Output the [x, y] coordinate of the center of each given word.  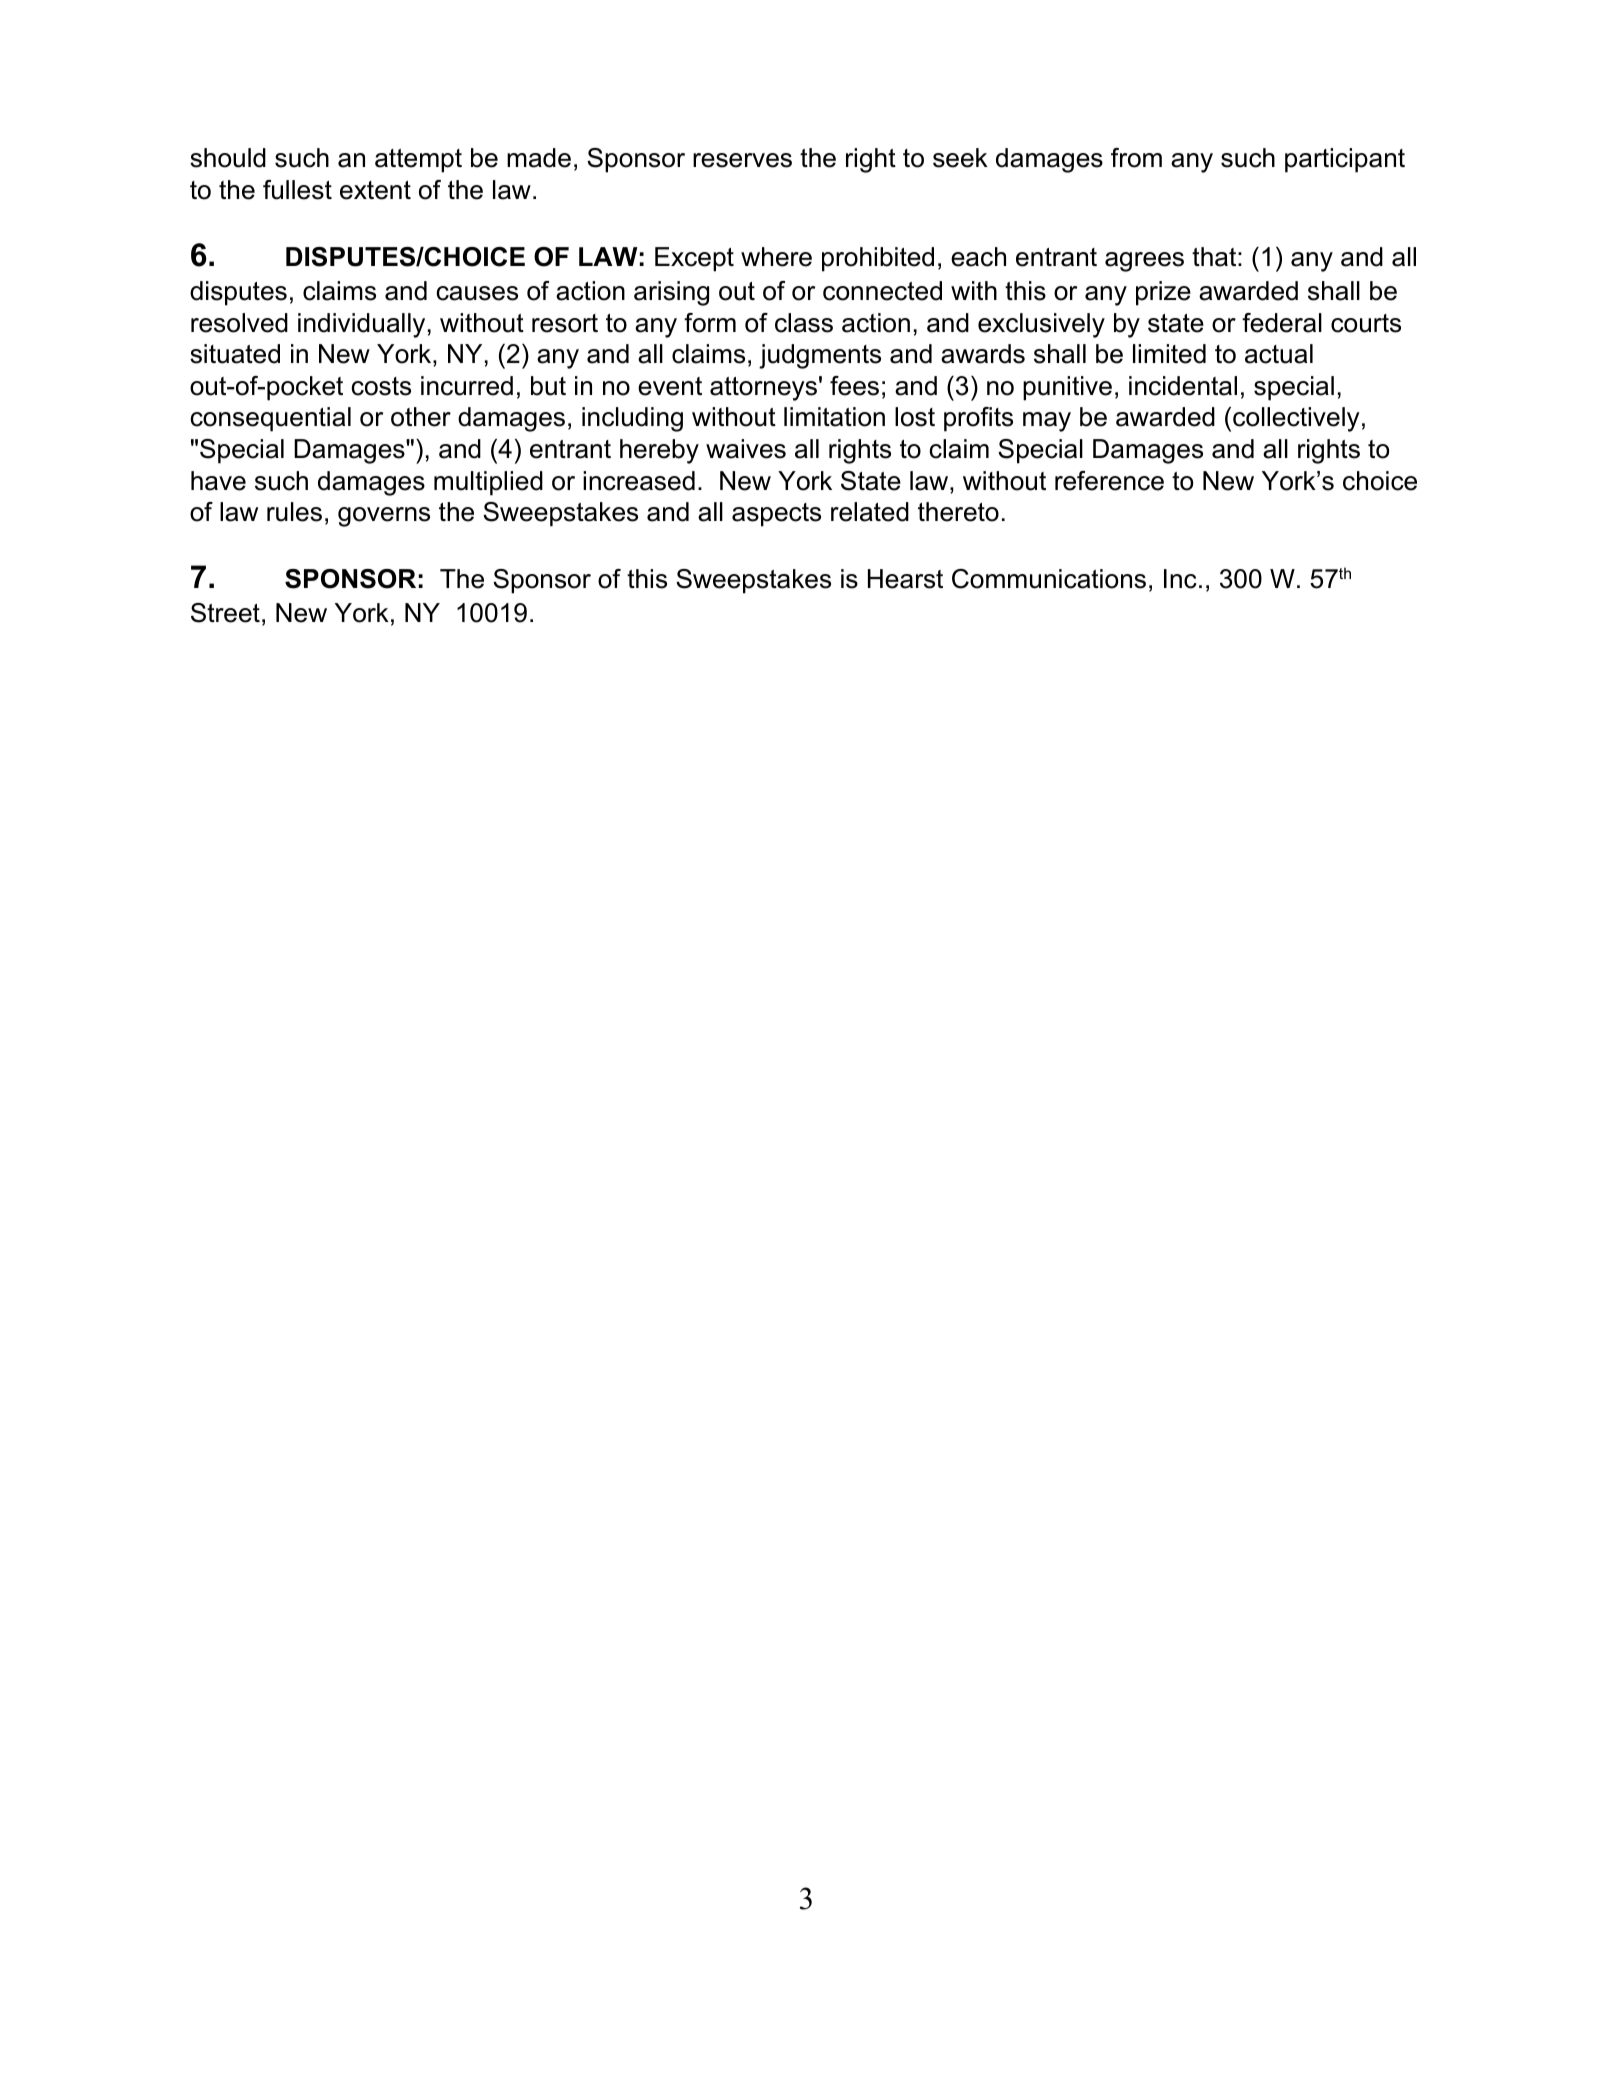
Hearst [905, 579]
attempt [418, 161]
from [1136, 158]
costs [381, 386]
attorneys [763, 389]
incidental [1183, 386]
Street [225, 613]
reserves [742, 160]
